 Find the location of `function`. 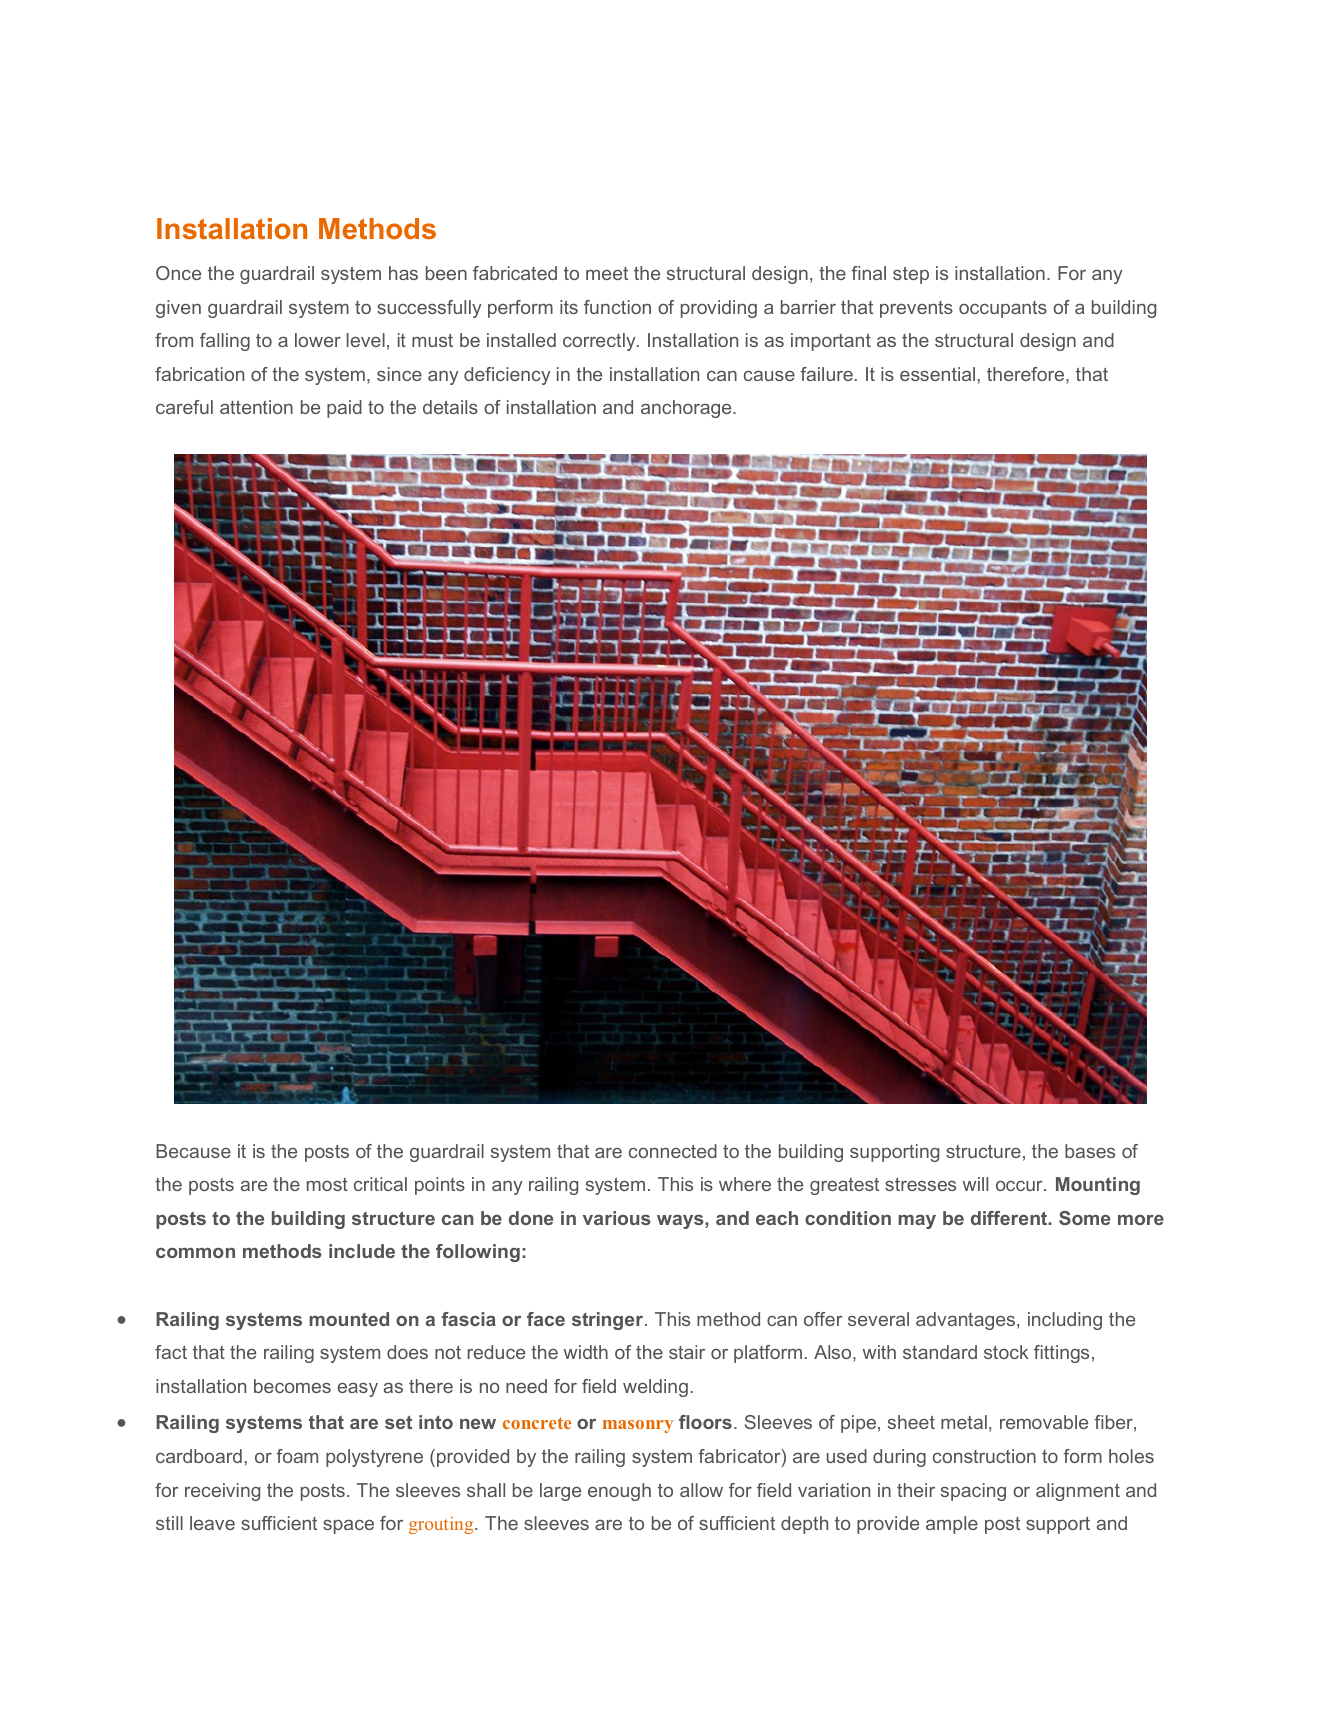

function is located at coordinates (617, 307).
